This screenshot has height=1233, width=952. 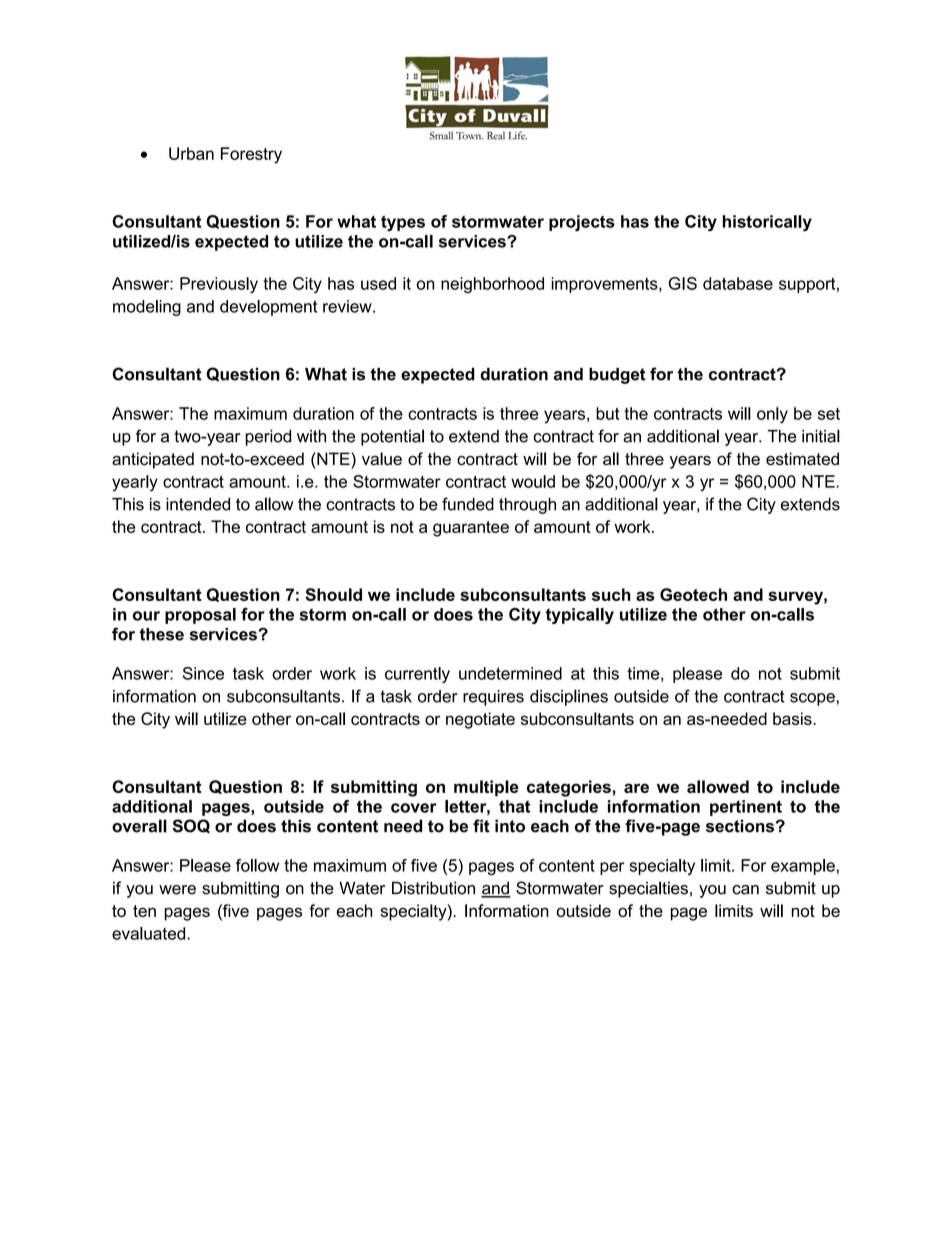 What do you see at coordinates (802, 459) in the screenshot?
I see `estimated` at bounding box center [802, 459].
